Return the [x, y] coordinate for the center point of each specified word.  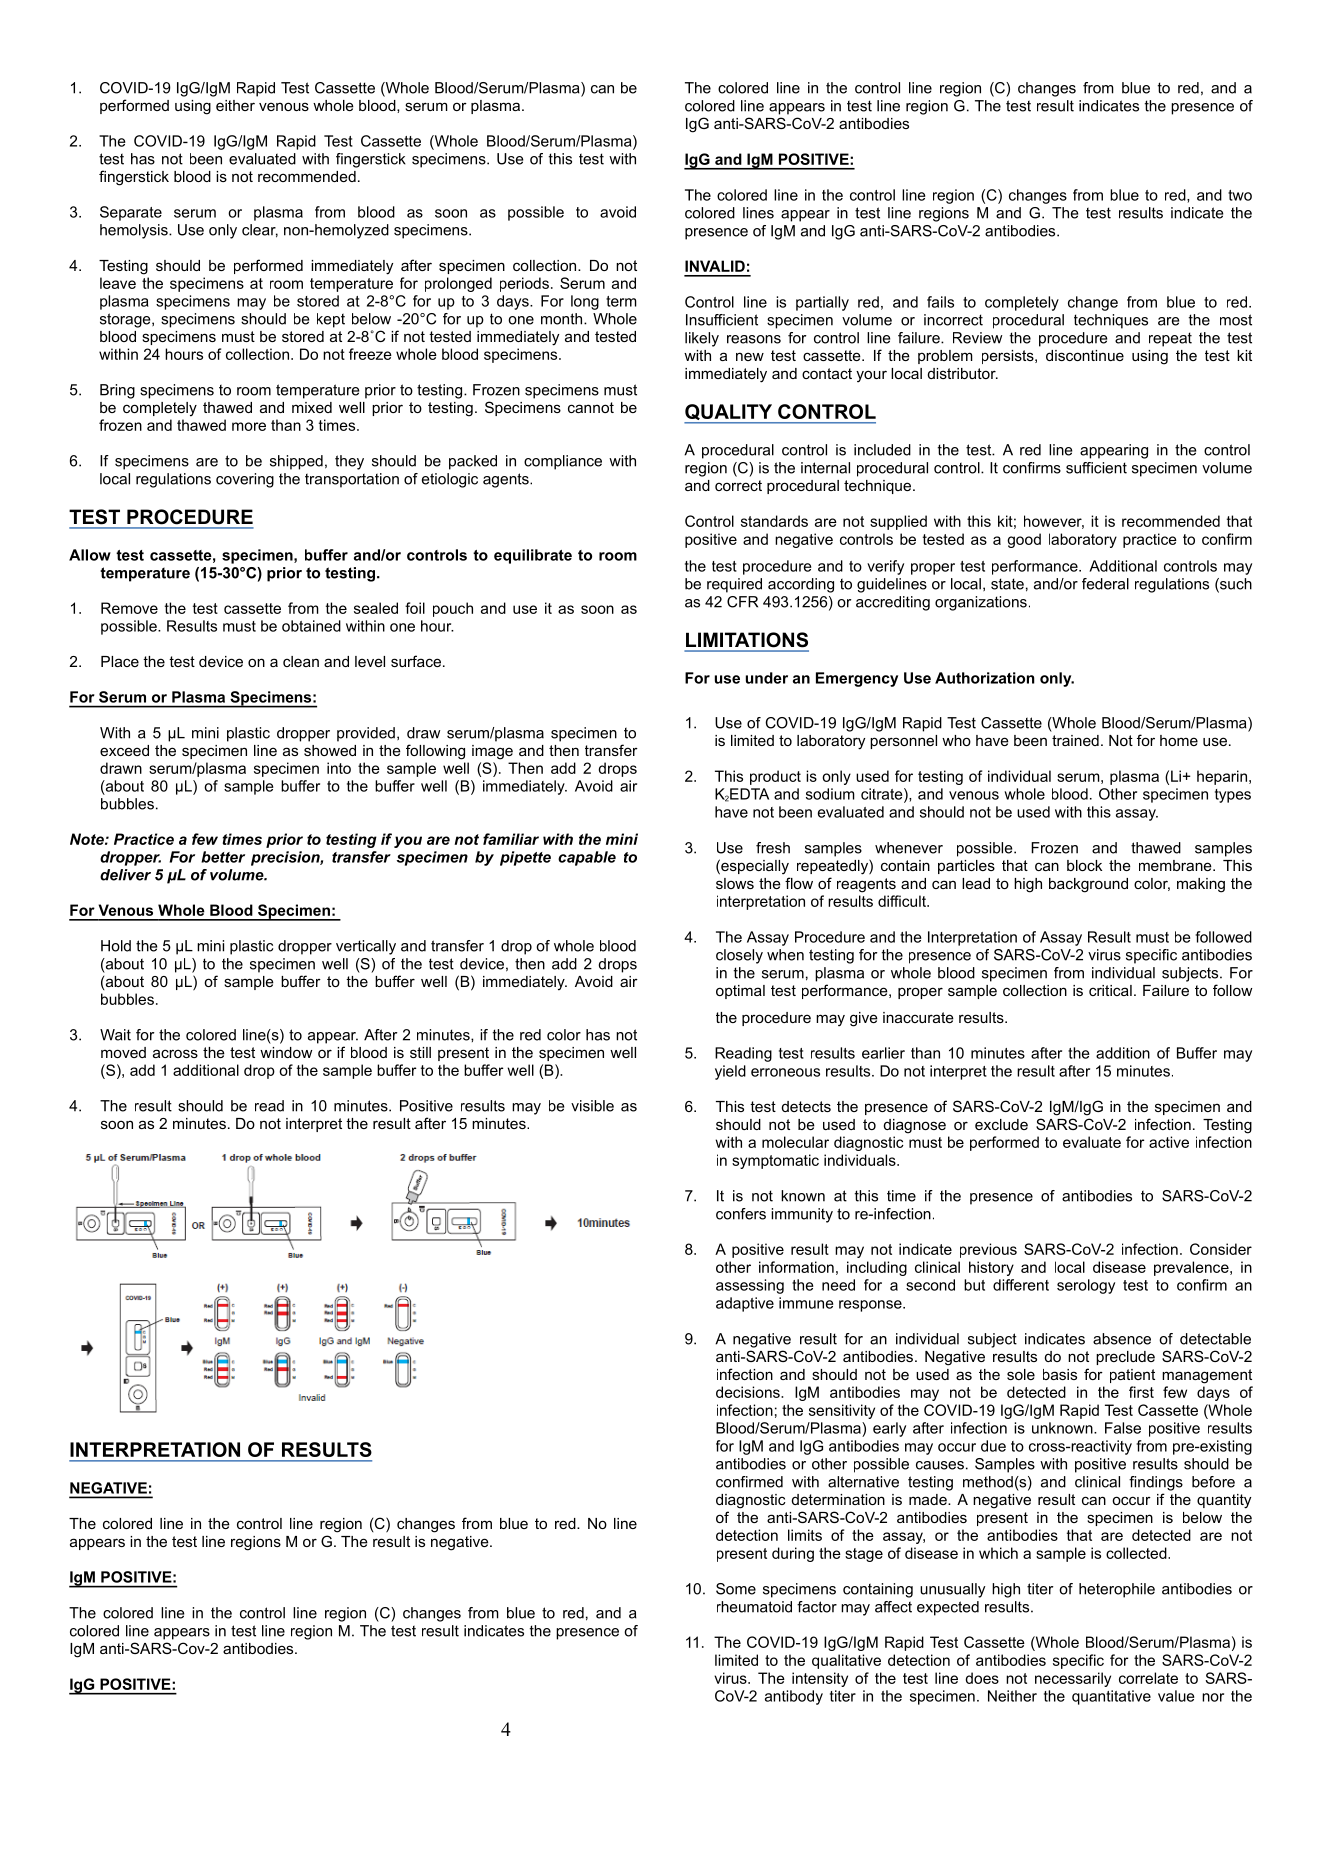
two [1240, 195]
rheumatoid [754, 1607]
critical [1110, 990]
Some [736, 1589]
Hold [116, 946]
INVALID [715, 266]
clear [260, 231]
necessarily [1073, 1679]
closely [739, 956]
